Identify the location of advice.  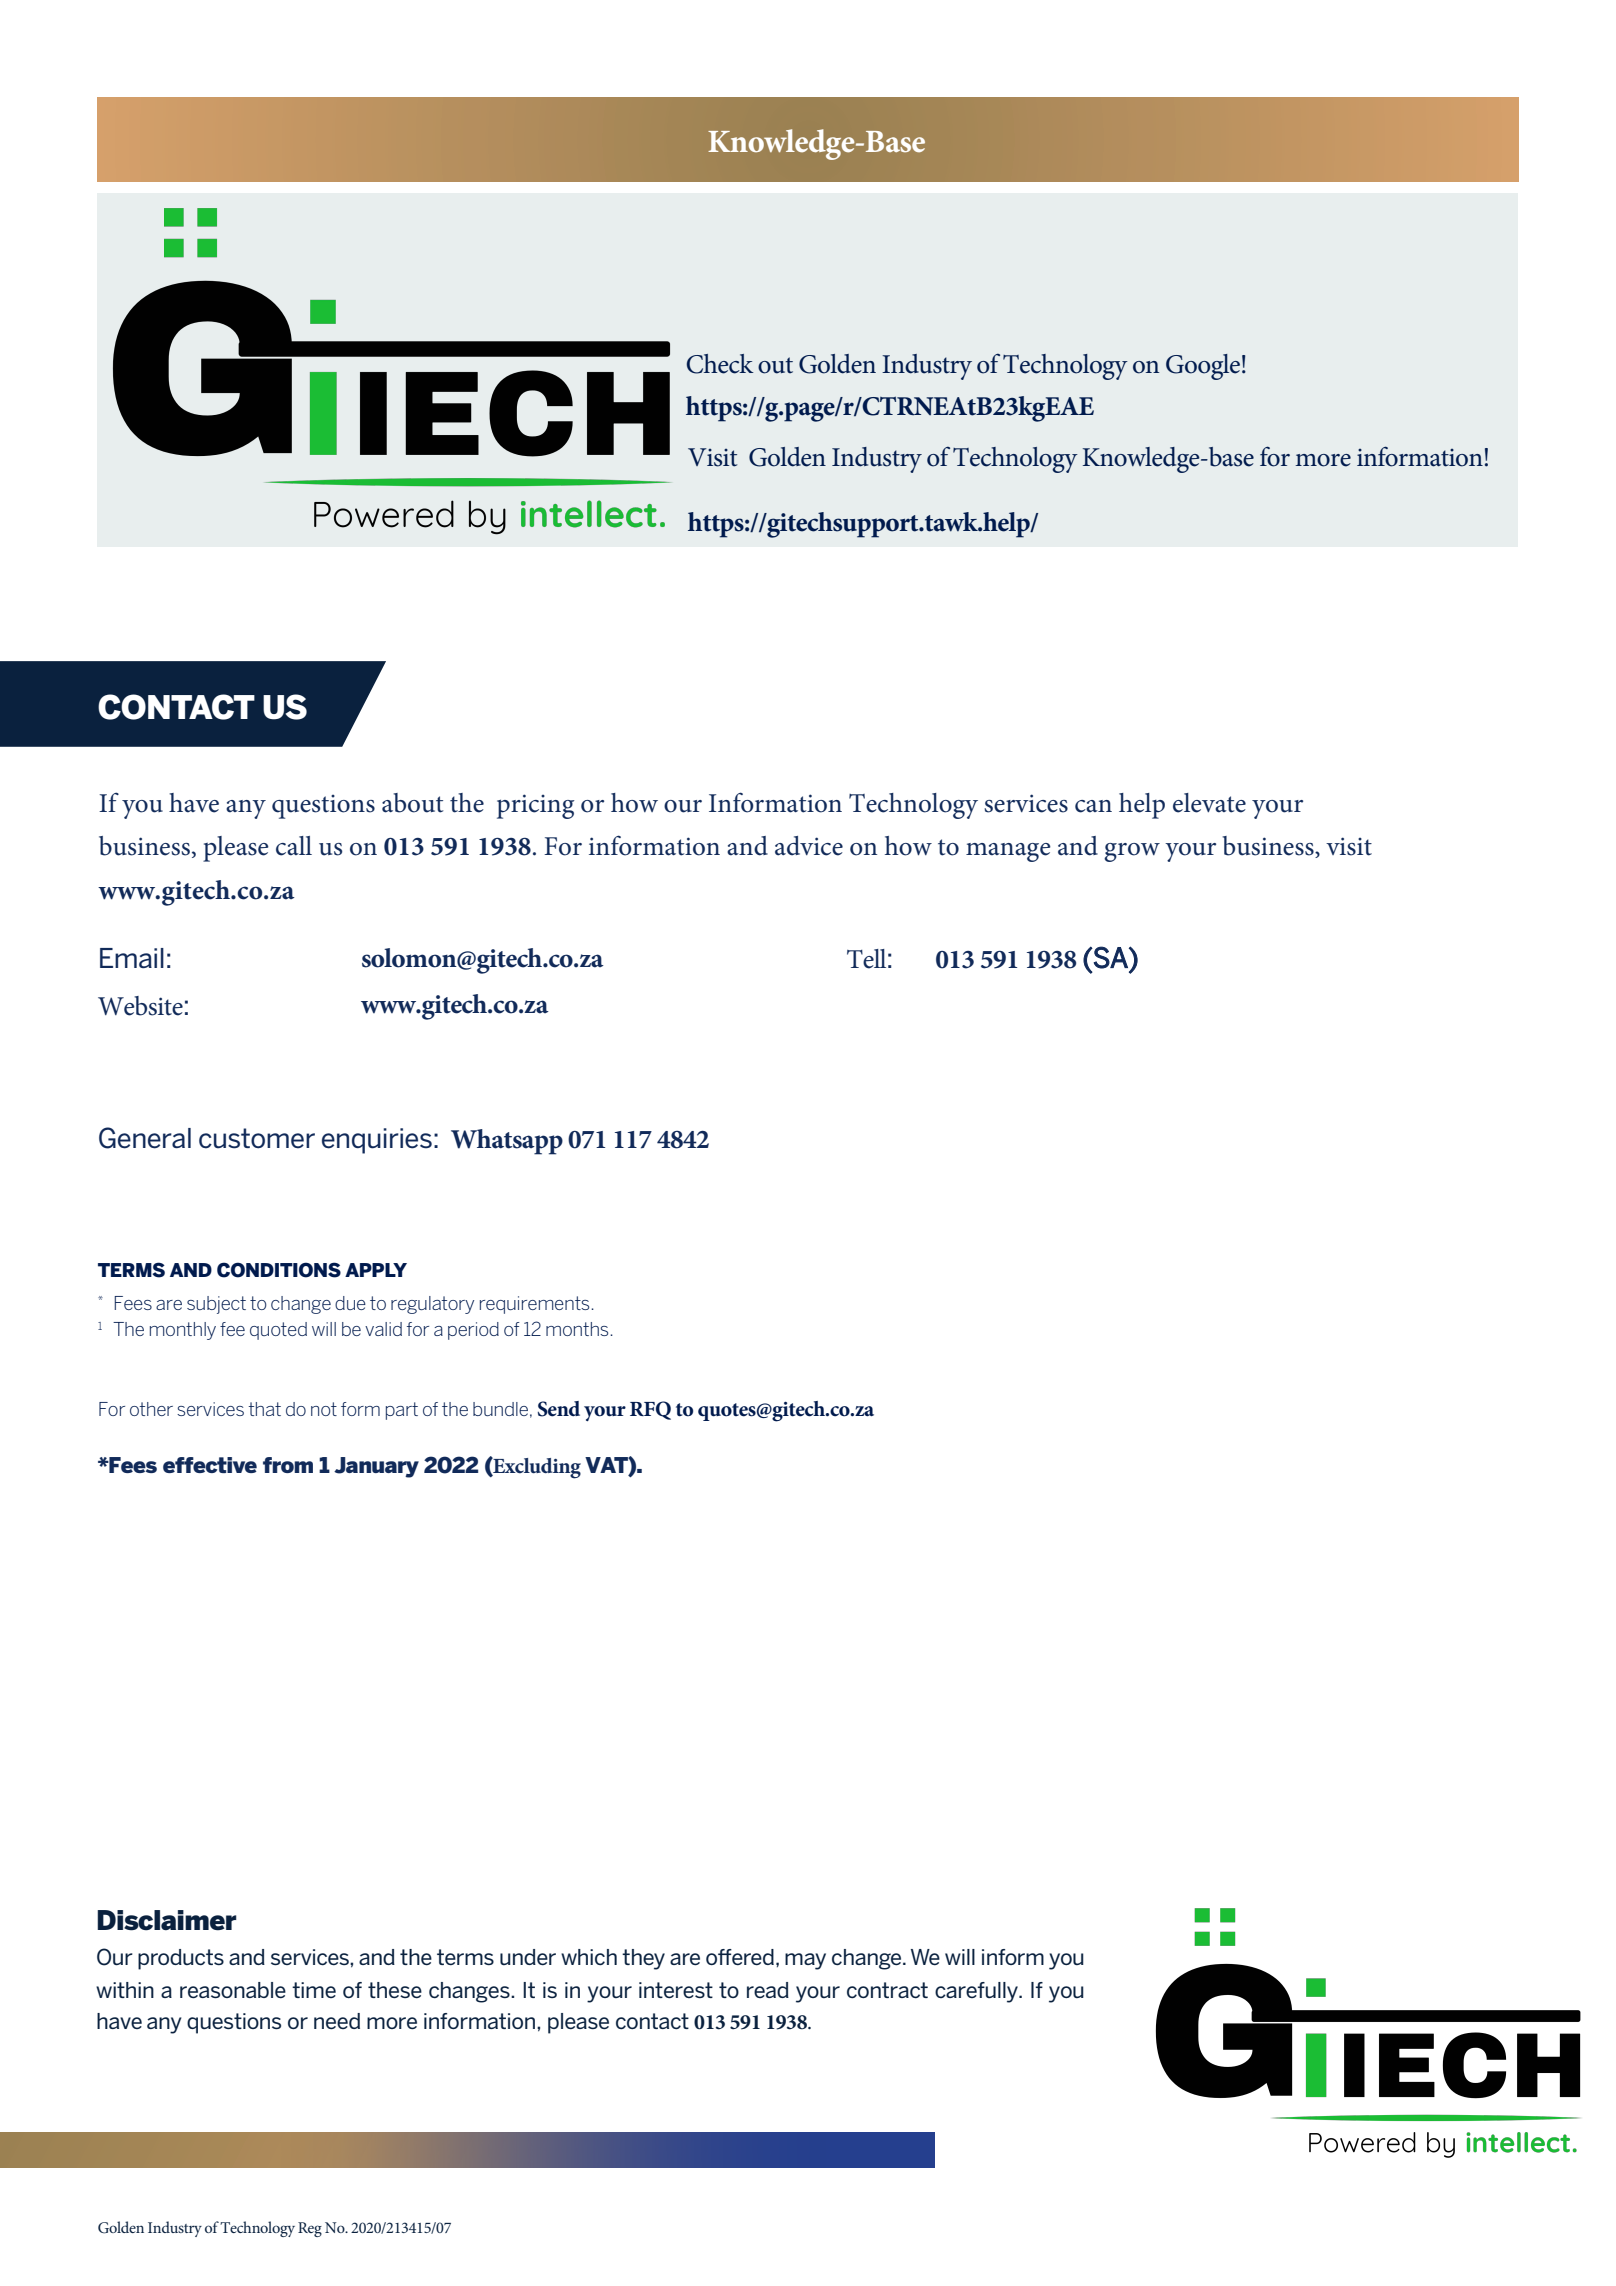
(809, 846).
